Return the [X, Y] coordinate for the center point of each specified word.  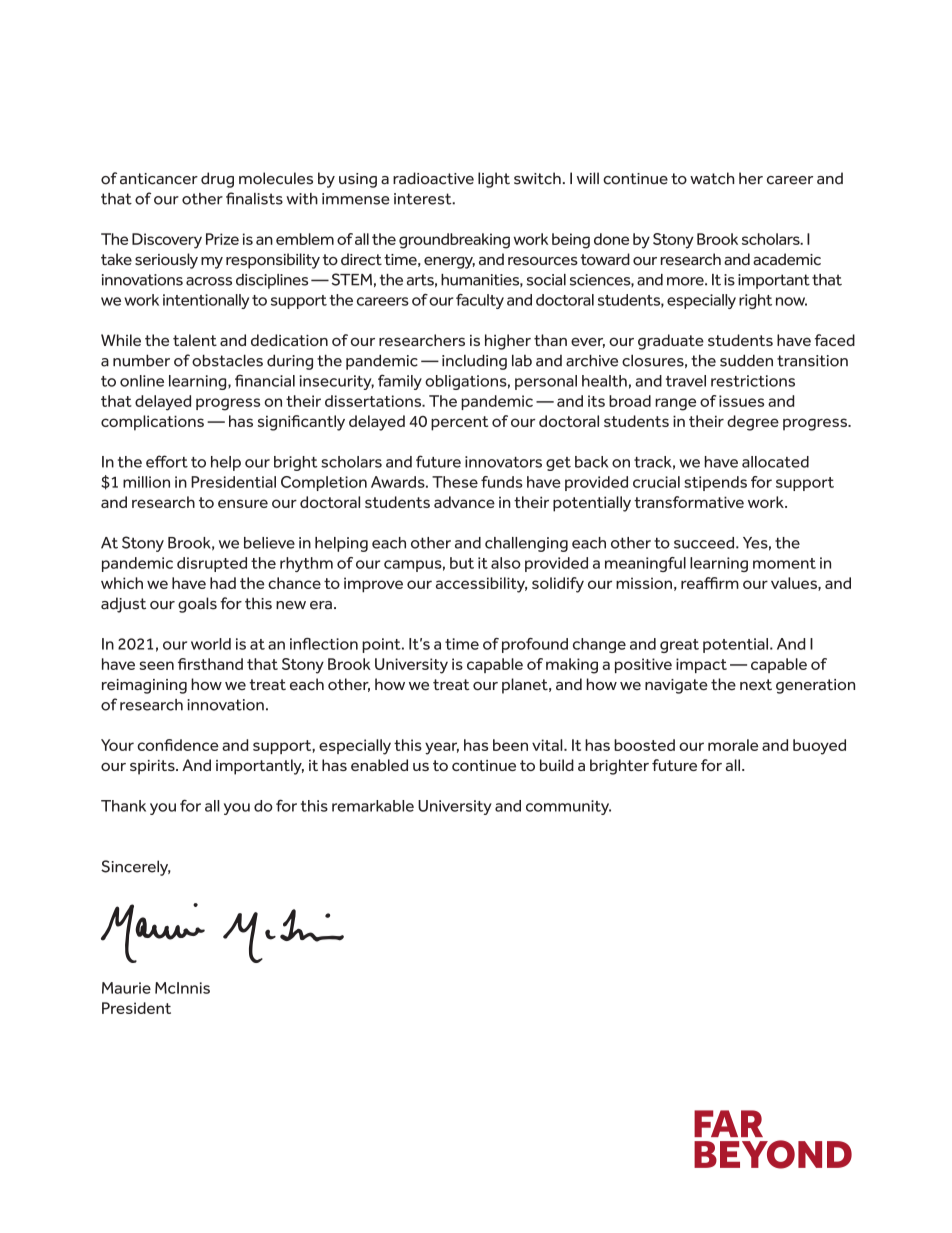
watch [712, 178]
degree [753, 423]
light [494, 180]
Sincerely [136, 868]
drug [217, 180]
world [211, 644]
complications [152, 423]
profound [535, 645]
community [568, 807]
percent [459, 423]
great [679, 646]
